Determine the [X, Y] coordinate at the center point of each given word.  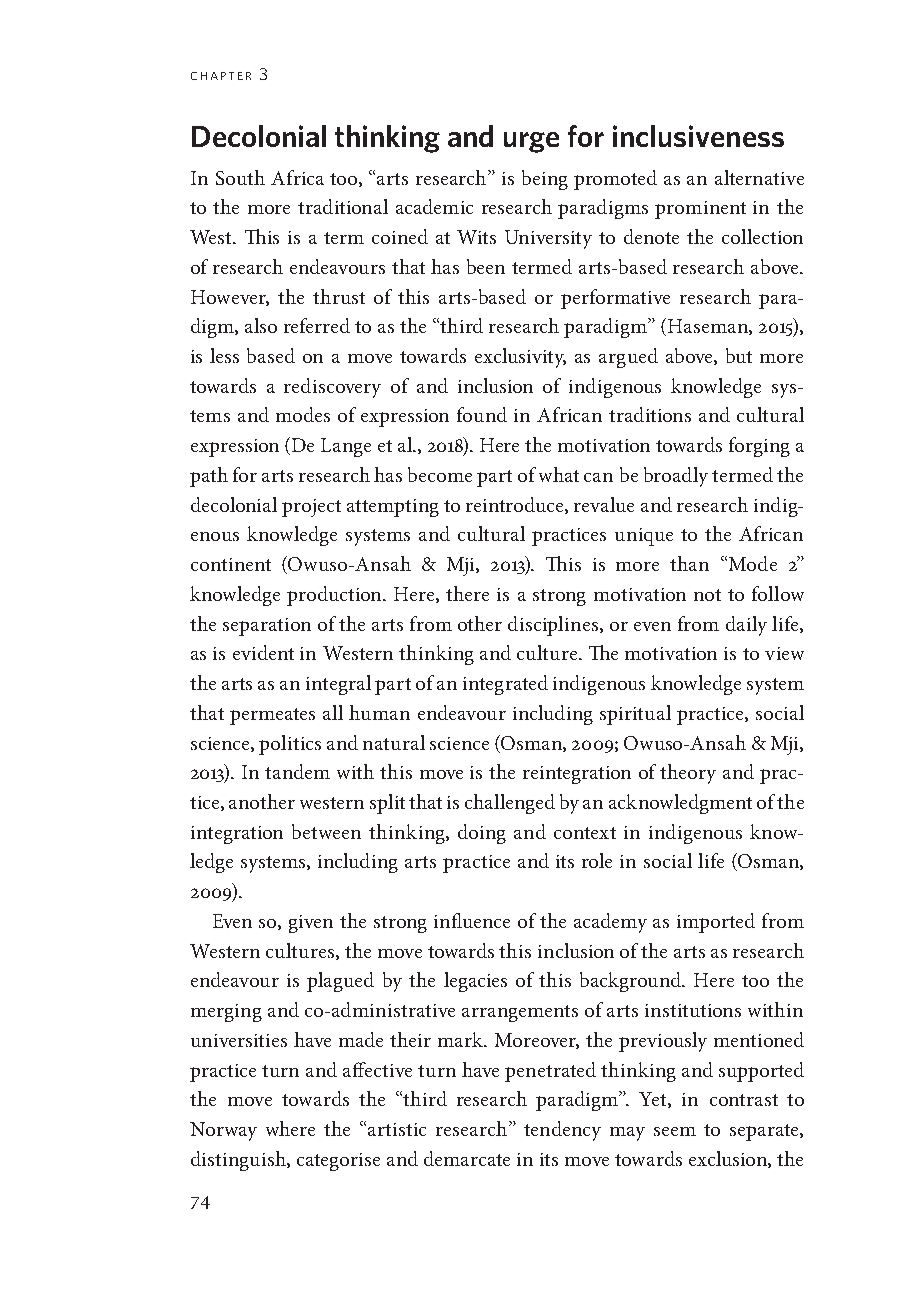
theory [688, 774]
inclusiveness [698, 136]
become [440, 474]
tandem [297, 771]
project [311, 508]
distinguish [239, 1161]
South [240, 177]
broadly [676, 477]
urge [531, 142]
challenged [510, 804]
